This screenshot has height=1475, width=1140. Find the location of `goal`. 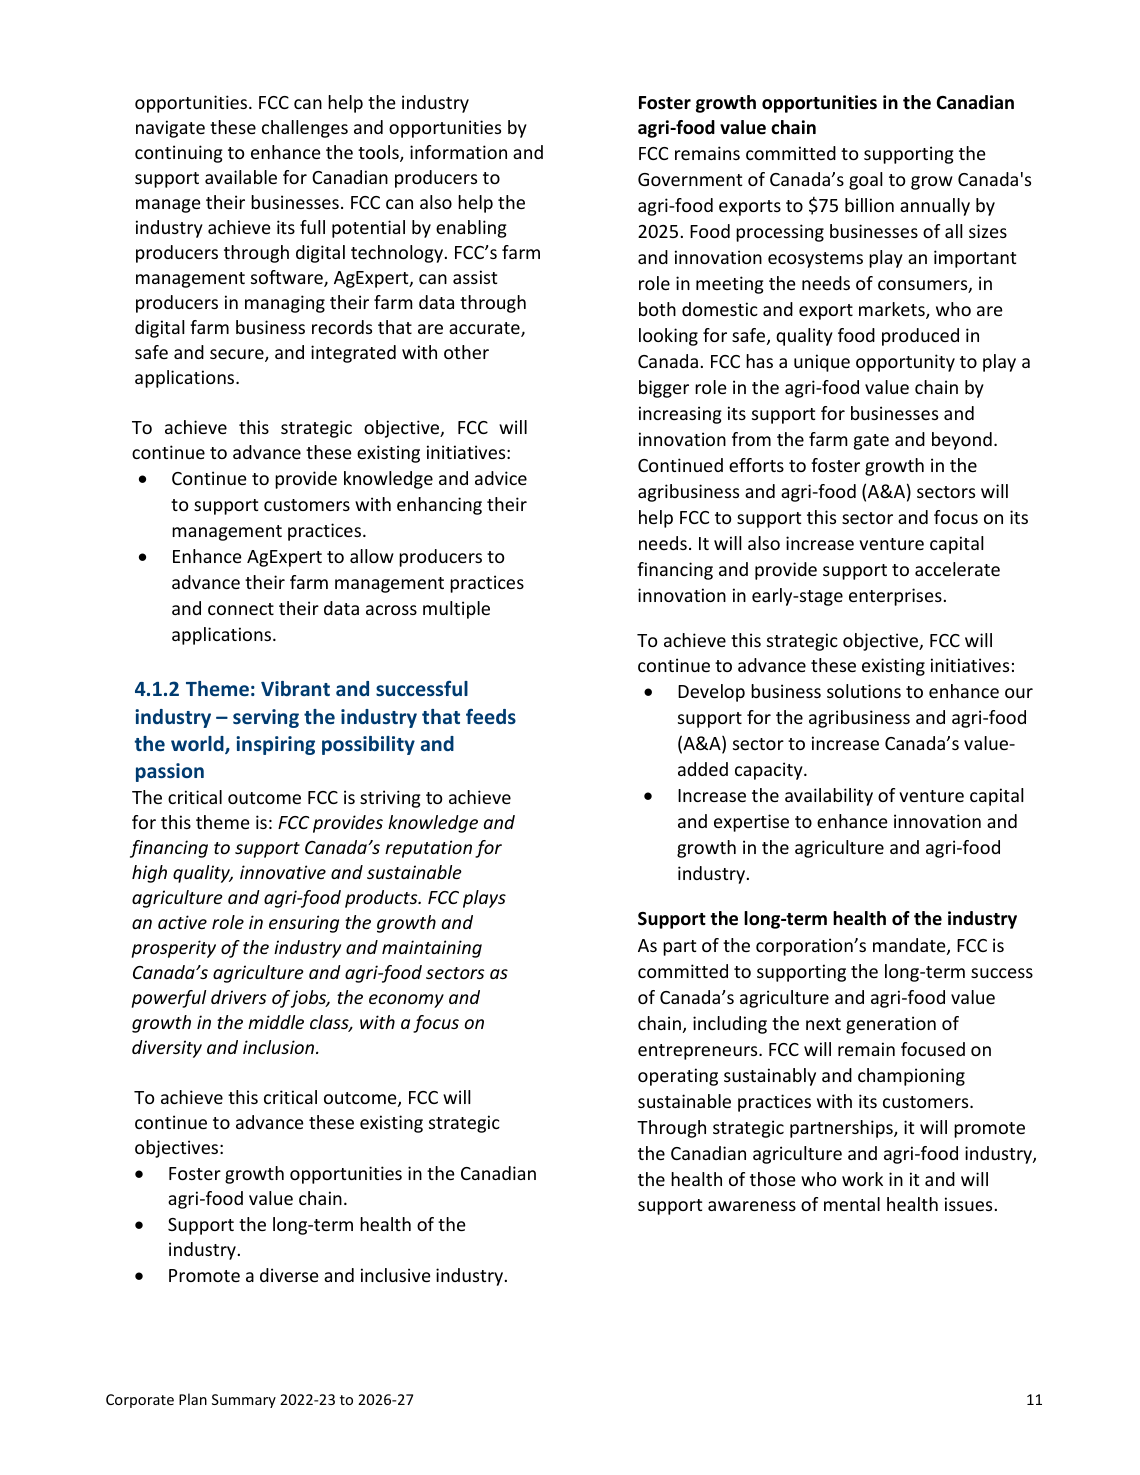

goal is located at coordinates (866, 181).
